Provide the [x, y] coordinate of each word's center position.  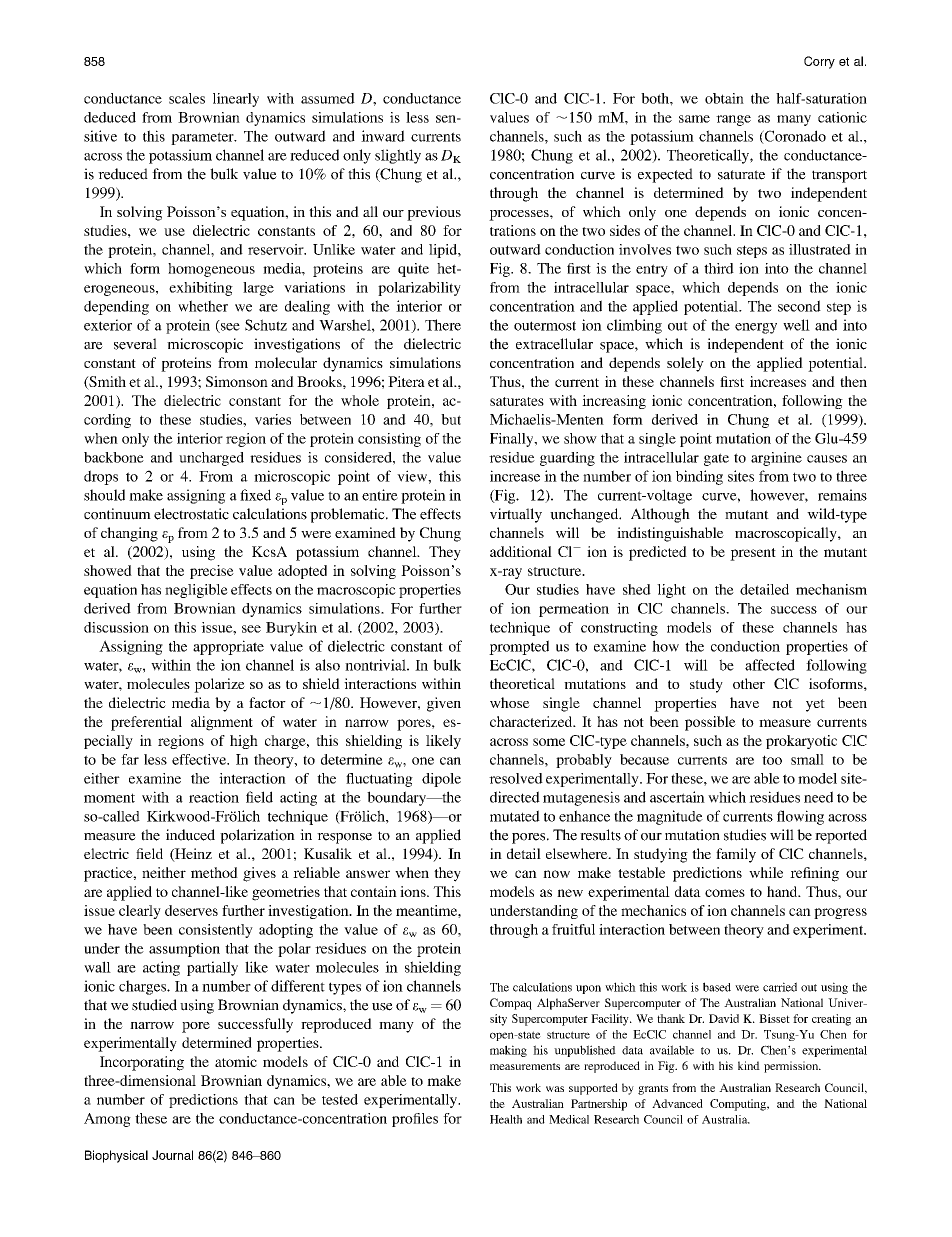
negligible [196, 591]
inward [383, 136]
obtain [724, 98]
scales [187, 98]
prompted [519, 647]
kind [749, 1065]
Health [506, 1119]
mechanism [831, 589]
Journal [172, 1155]
